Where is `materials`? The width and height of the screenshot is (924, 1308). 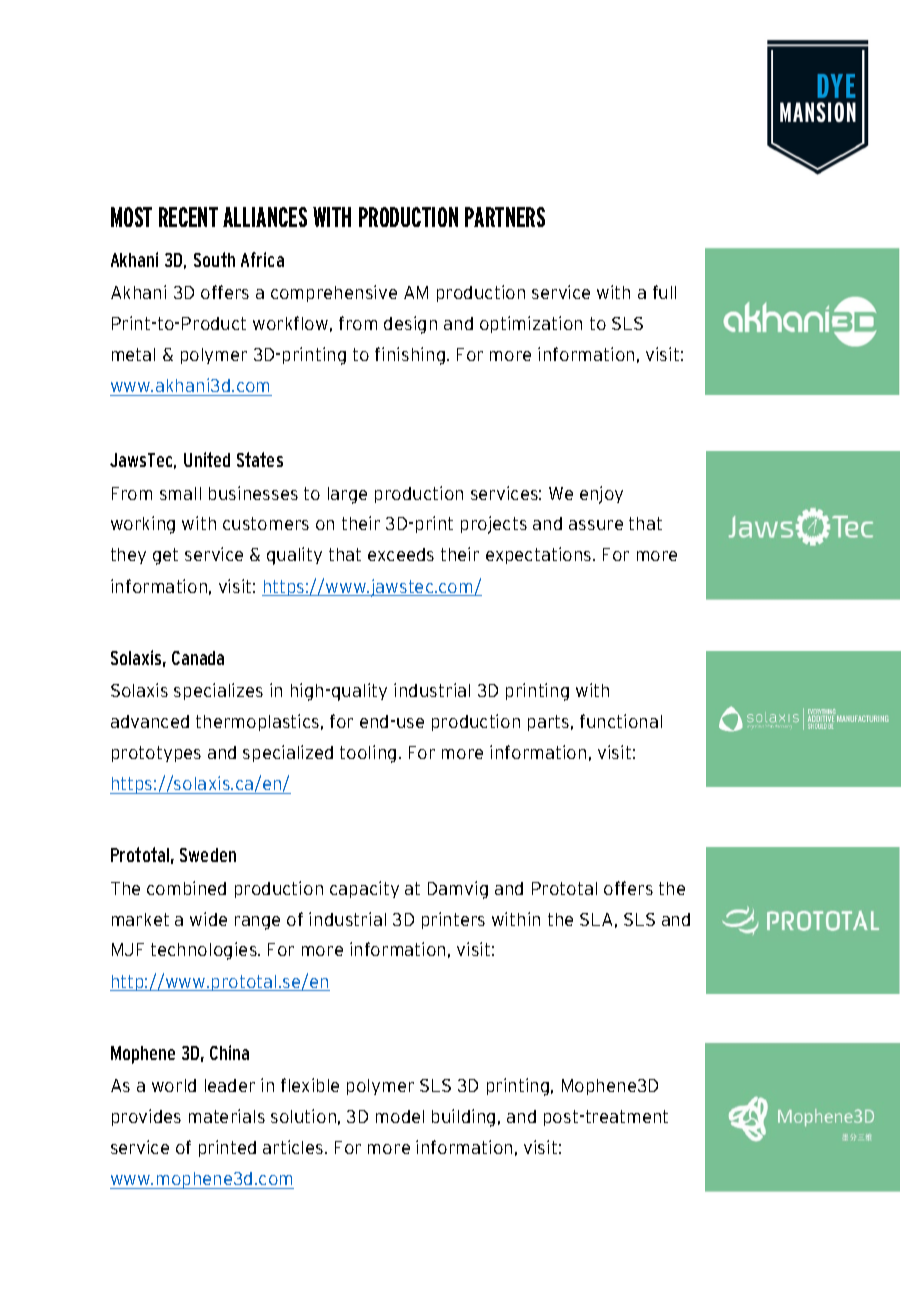 materials is located at coordinates (227, 1116).
